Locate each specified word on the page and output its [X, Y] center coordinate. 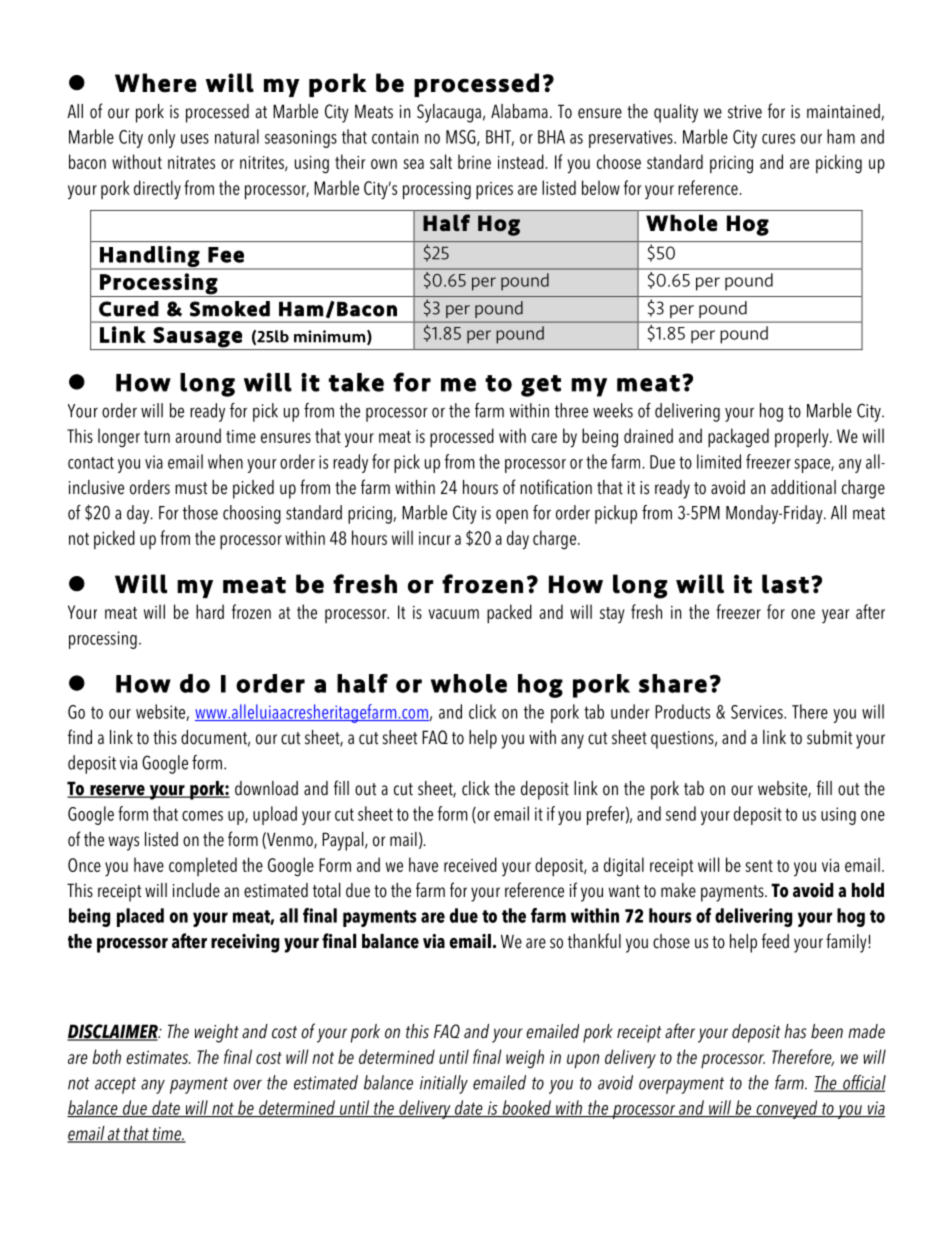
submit [829, 737]
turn [157, 437]
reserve [117, 791]
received [470, 864]
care [544, 438]
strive [745, 112]
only [161, 138]
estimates [158, 1057]
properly [803, 437]
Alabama [519, 111]
